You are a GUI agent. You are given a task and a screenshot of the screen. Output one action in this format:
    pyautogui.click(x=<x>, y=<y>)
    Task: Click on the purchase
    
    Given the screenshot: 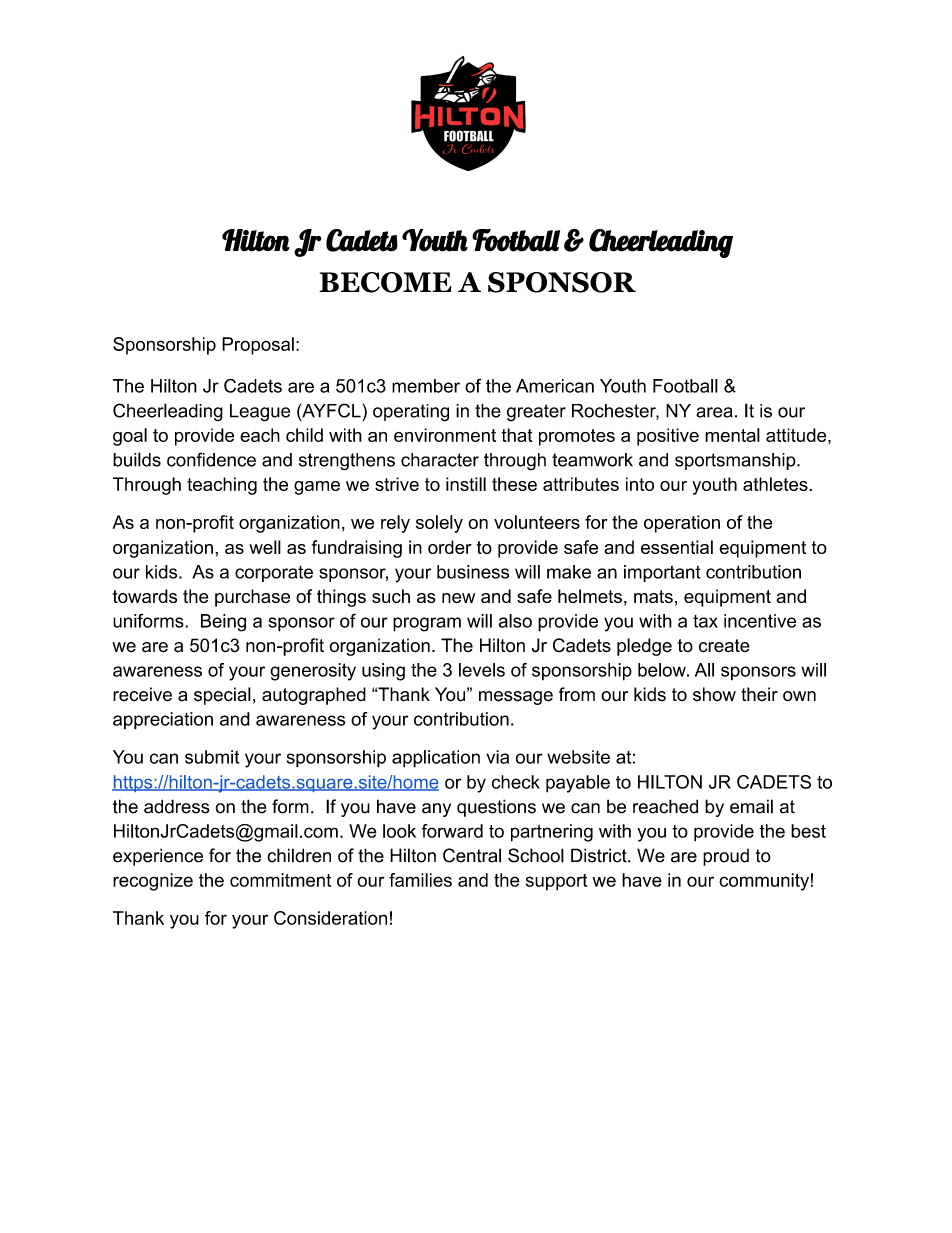 What is the action you would take?
    pyautogui.click(x=252, y=598)
